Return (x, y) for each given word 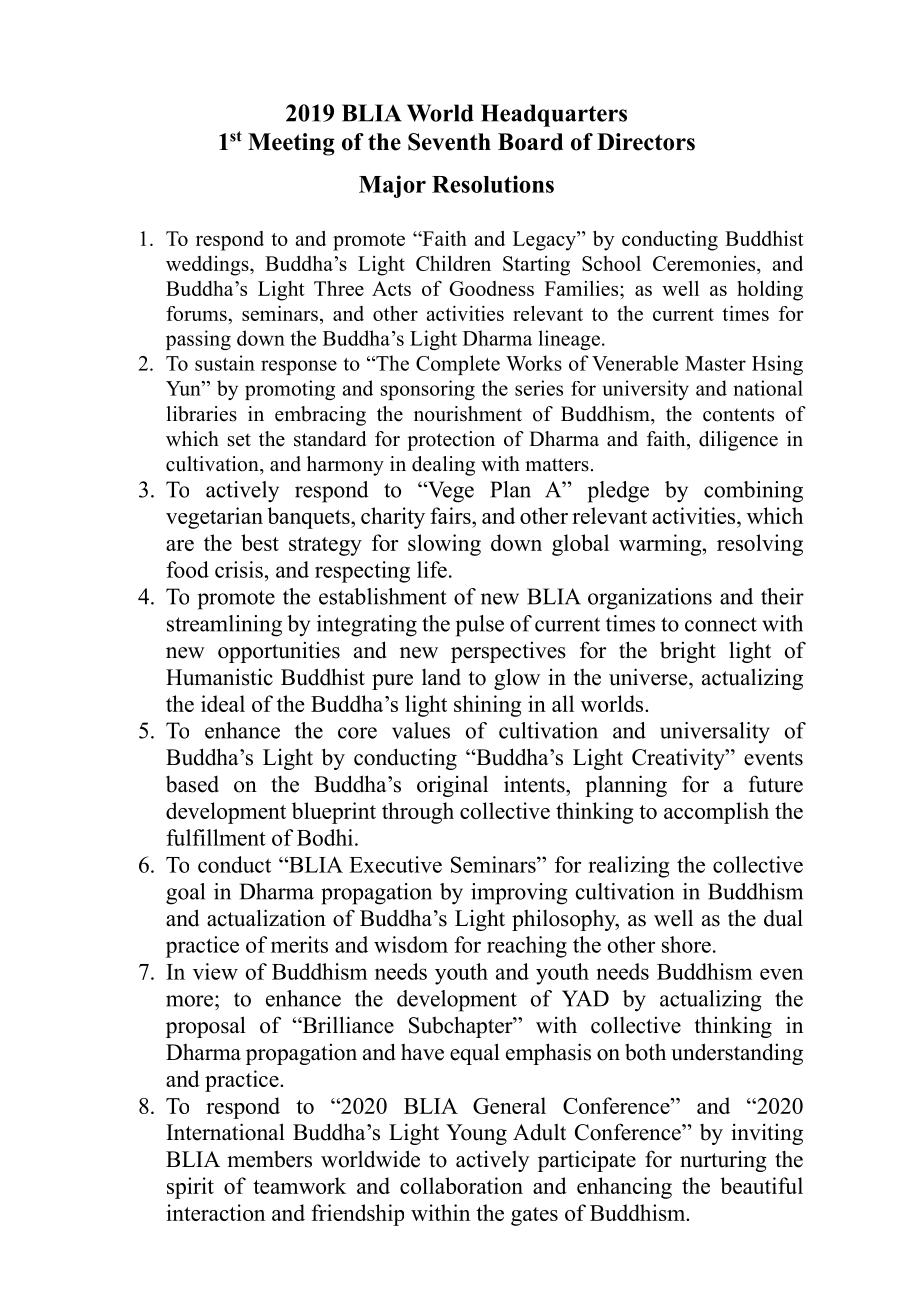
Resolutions (493, 184)
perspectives (508, 652)
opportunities (279, 652)
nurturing (723, 1161)
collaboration (461, 1185)
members (269, 1159)
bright (688, 652)
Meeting (291, 144)
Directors (646, 142)
